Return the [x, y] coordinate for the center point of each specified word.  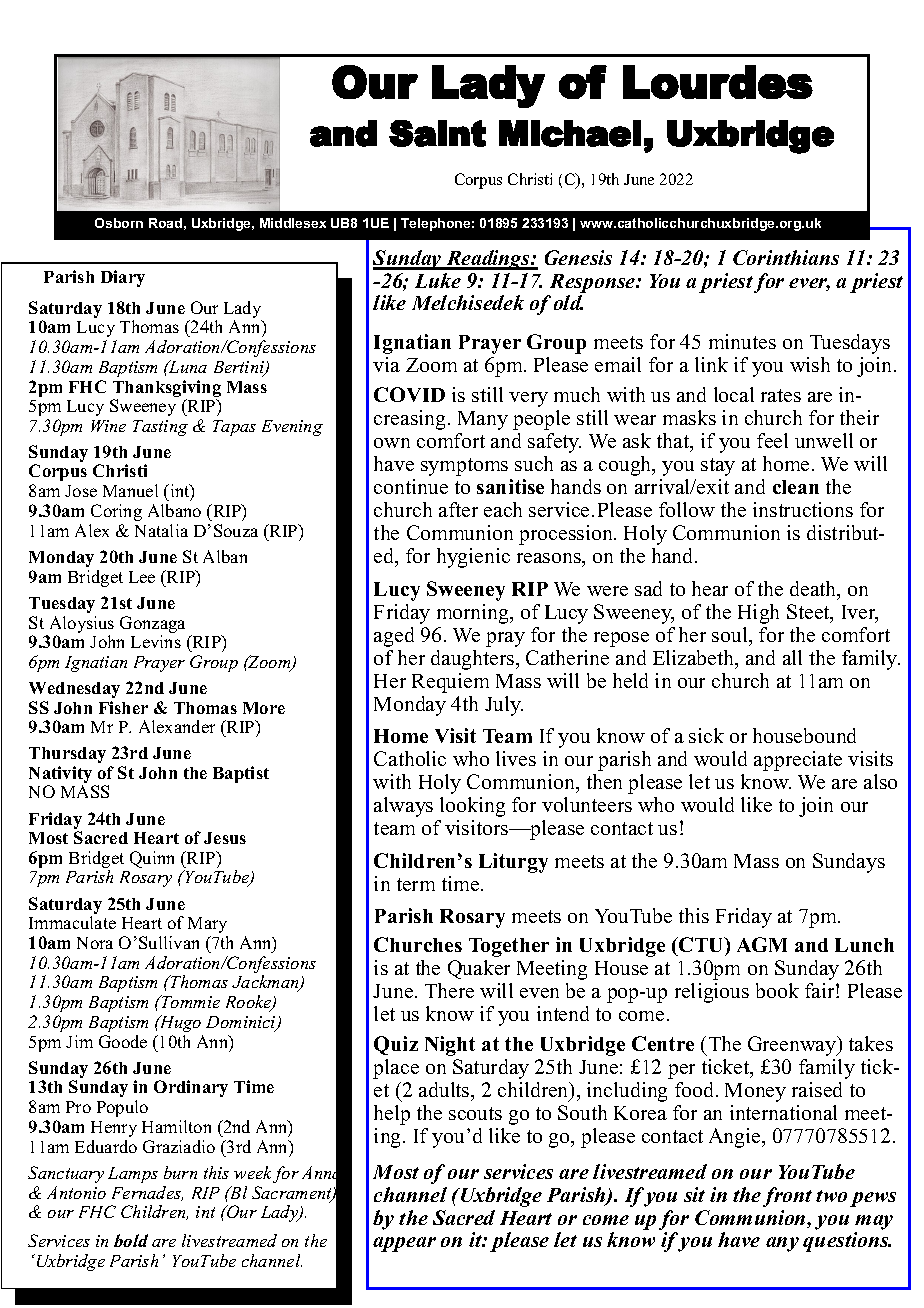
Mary [207, 925]
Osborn [119, 223]
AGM [762, 944]
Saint [437, 133]
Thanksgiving [167, 390]
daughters [474, 660]
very [528, 399]
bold [131, 1240]
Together [509, 947]
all [792, 657]
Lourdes [718, 82]
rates [781, 395]
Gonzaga [152, 626]
